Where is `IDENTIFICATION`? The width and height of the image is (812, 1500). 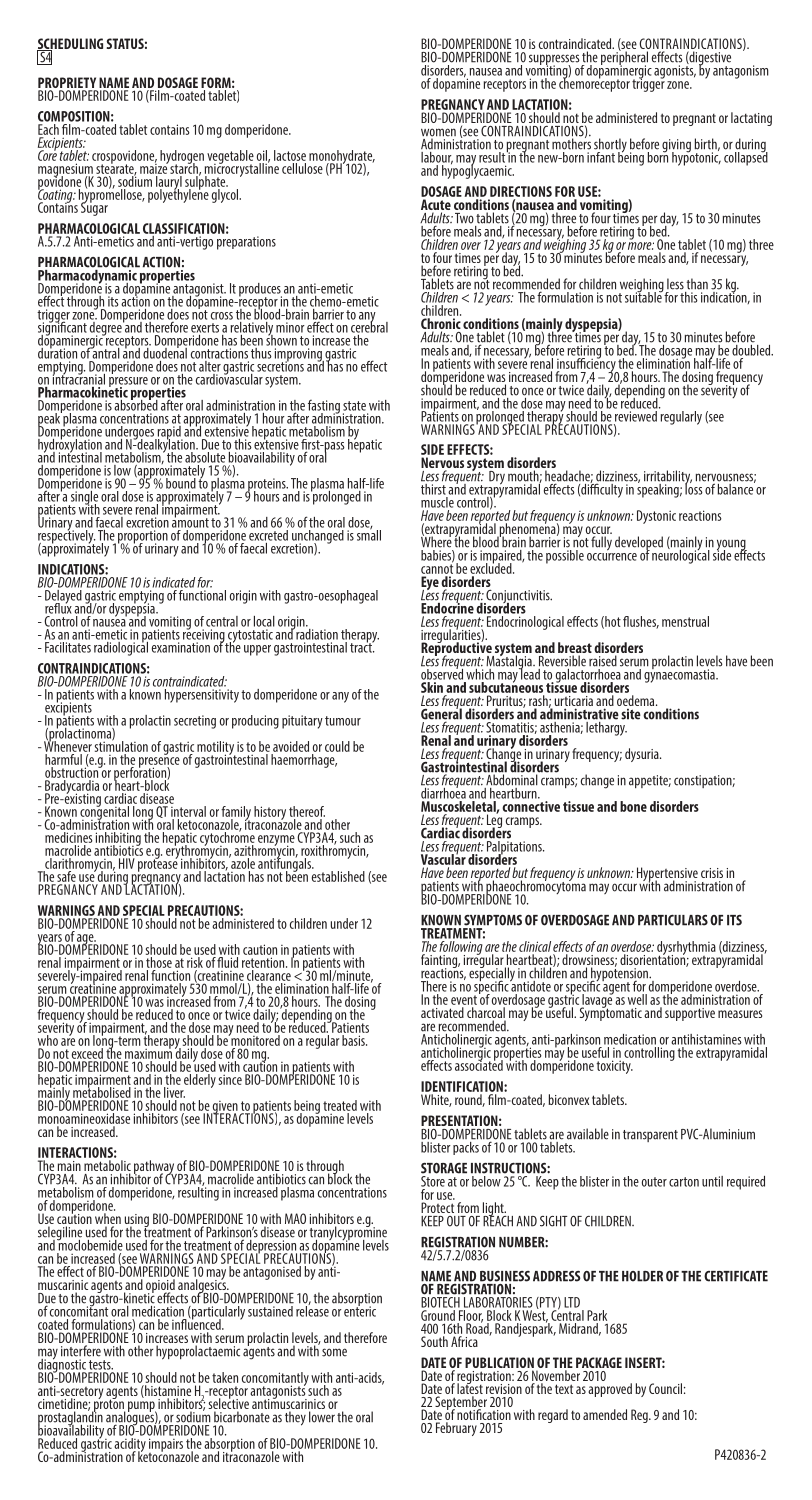 IDENTIFICATION is located at coordinates (463, 1086).
